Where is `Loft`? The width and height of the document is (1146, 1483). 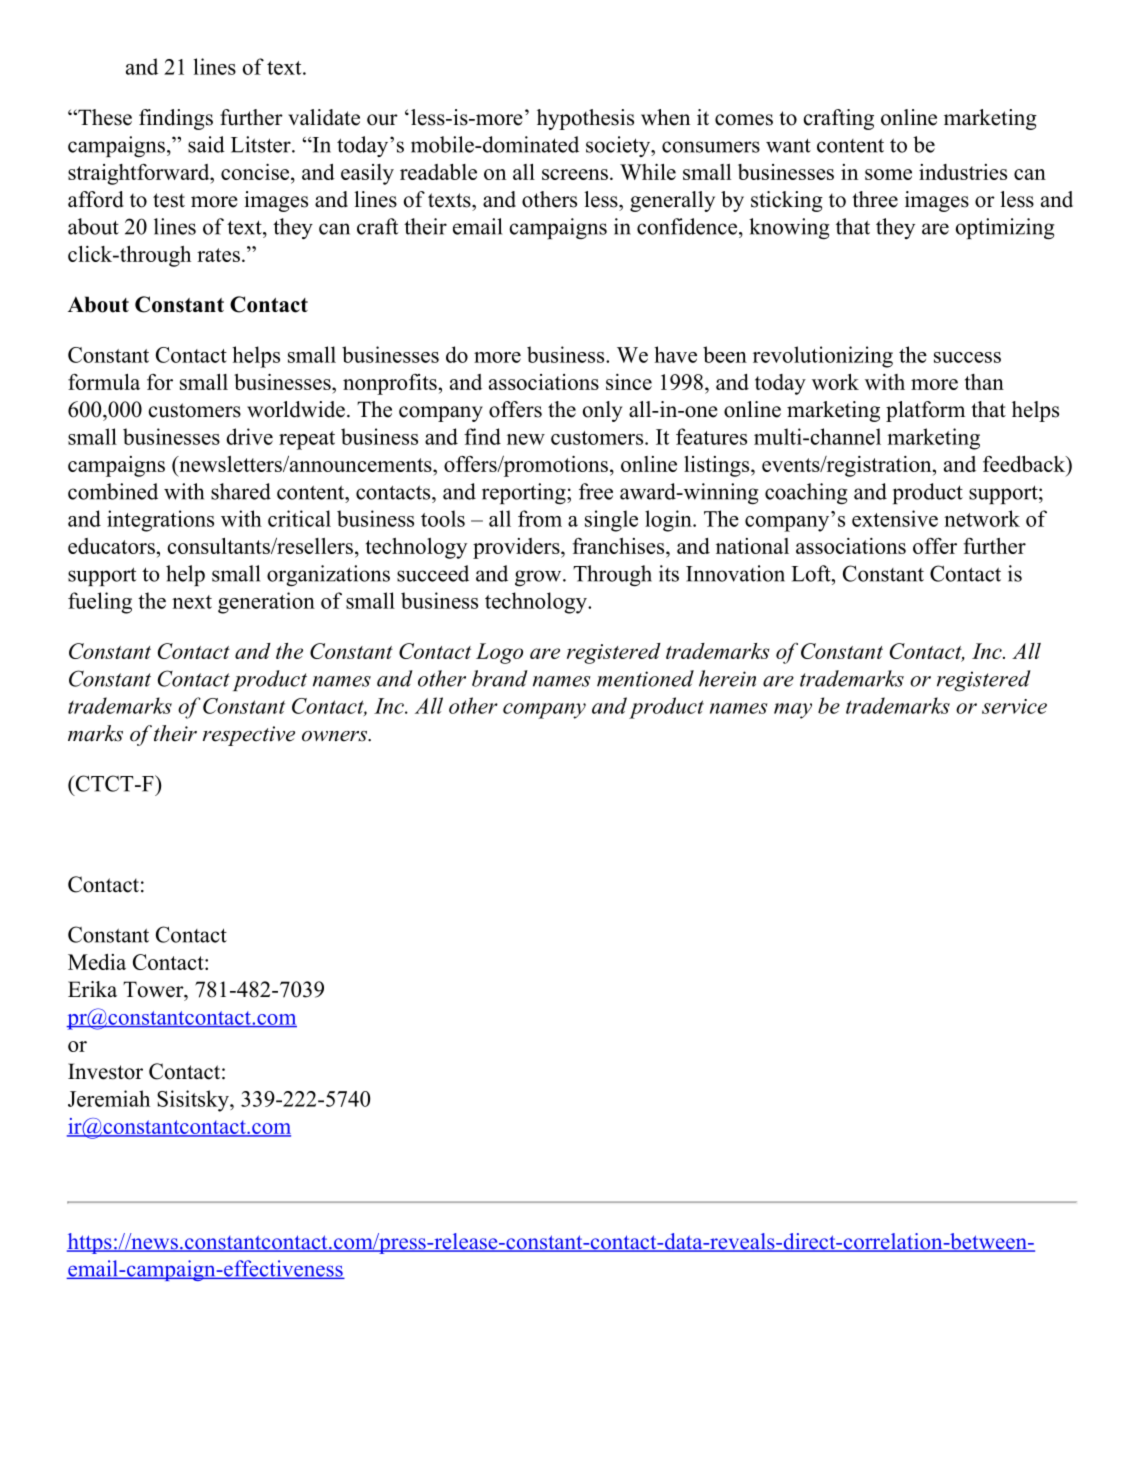 Loft is located at coordinates (812, 573).
